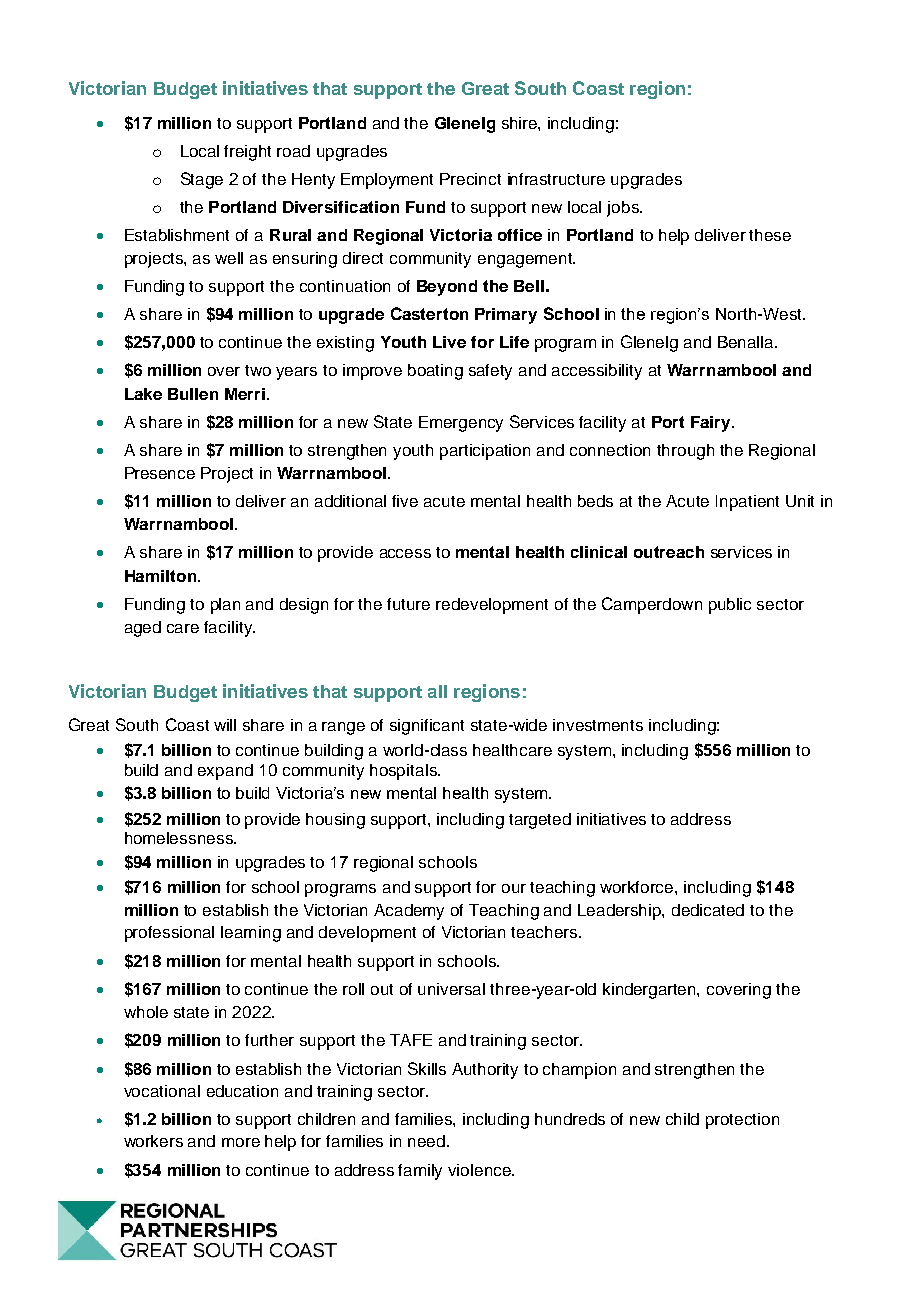  Describe the element at coordinates (225, 606) in the document. I see `plan` at that location.
